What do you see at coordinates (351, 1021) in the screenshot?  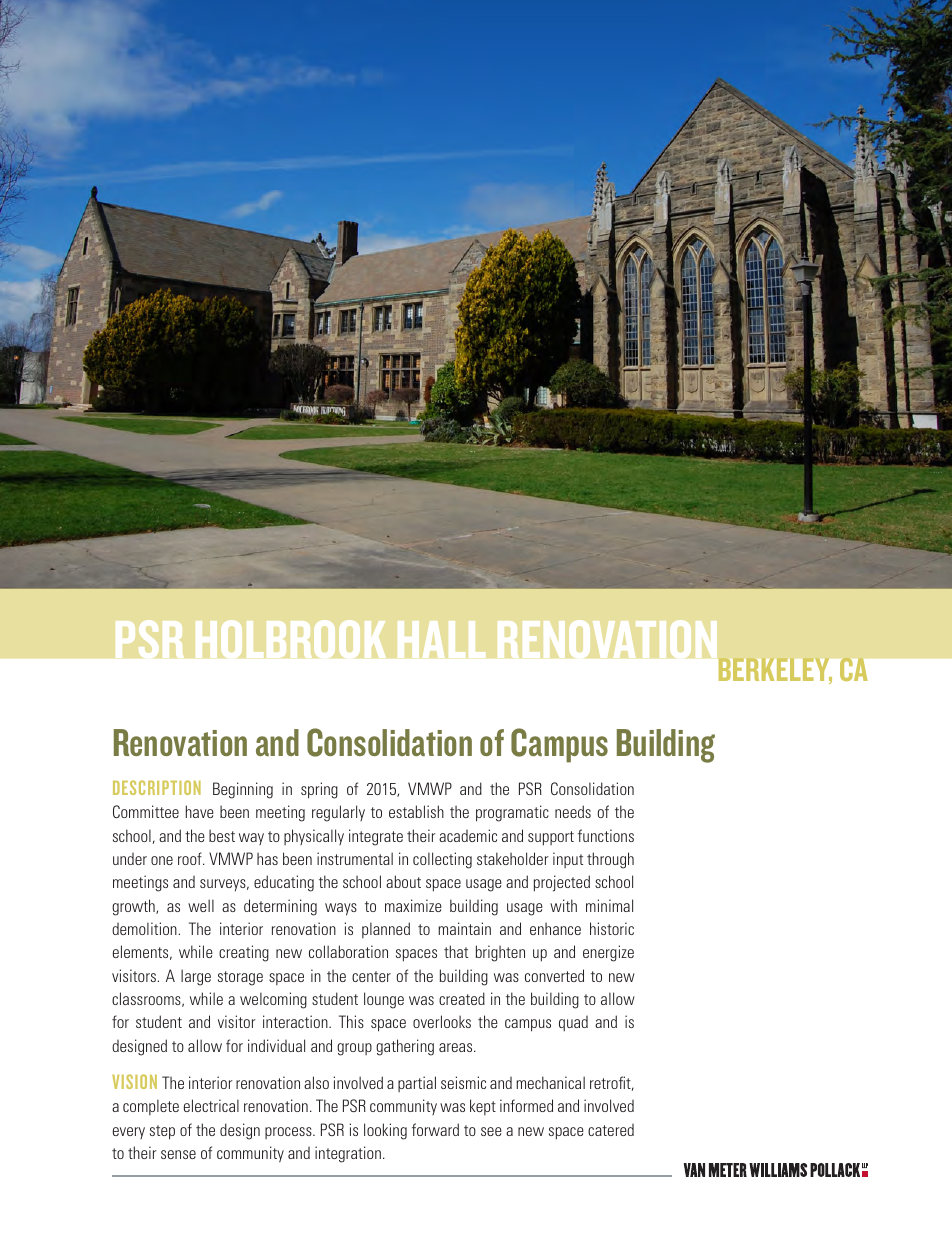 I see `This` at bounding box center [351, 1021].
